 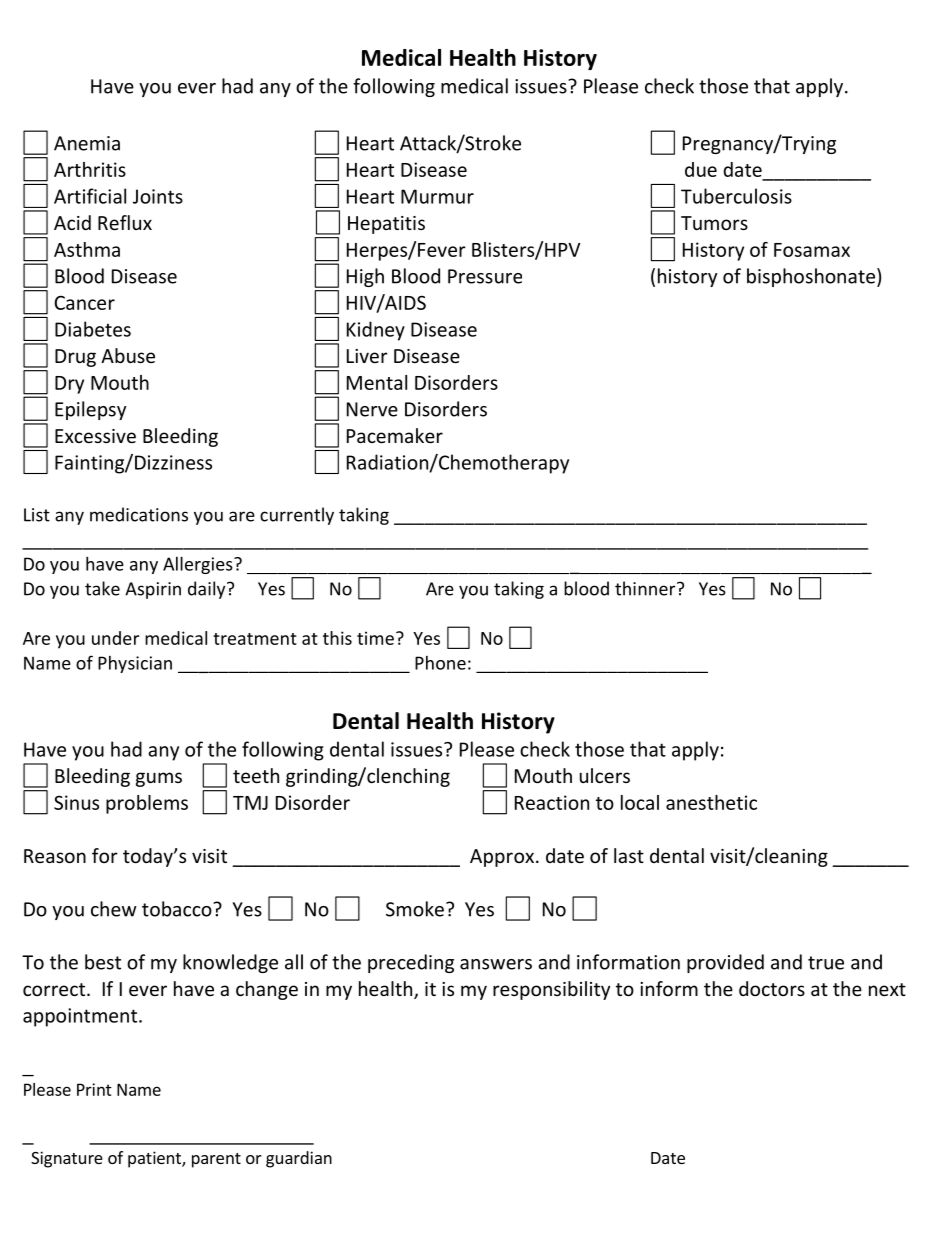 I want to click on Tuberculosis, so click(x=736, y=196).
